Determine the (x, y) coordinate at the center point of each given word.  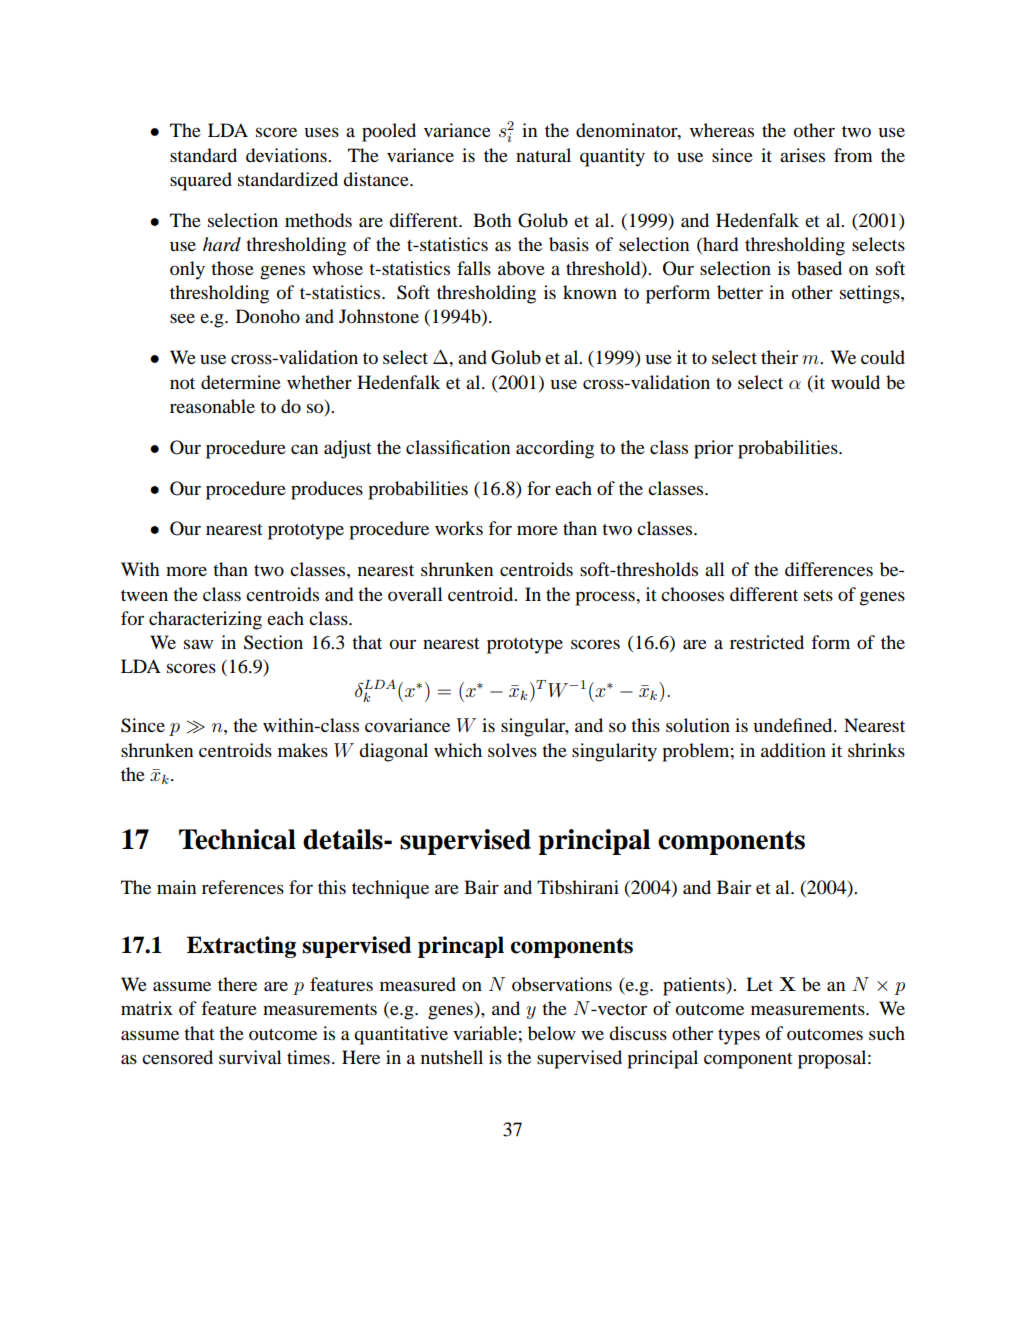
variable (485, 1033)
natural (543, 155)
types (739, 1037)
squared (201, 181)
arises (802, 155)
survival (250, 1057)
